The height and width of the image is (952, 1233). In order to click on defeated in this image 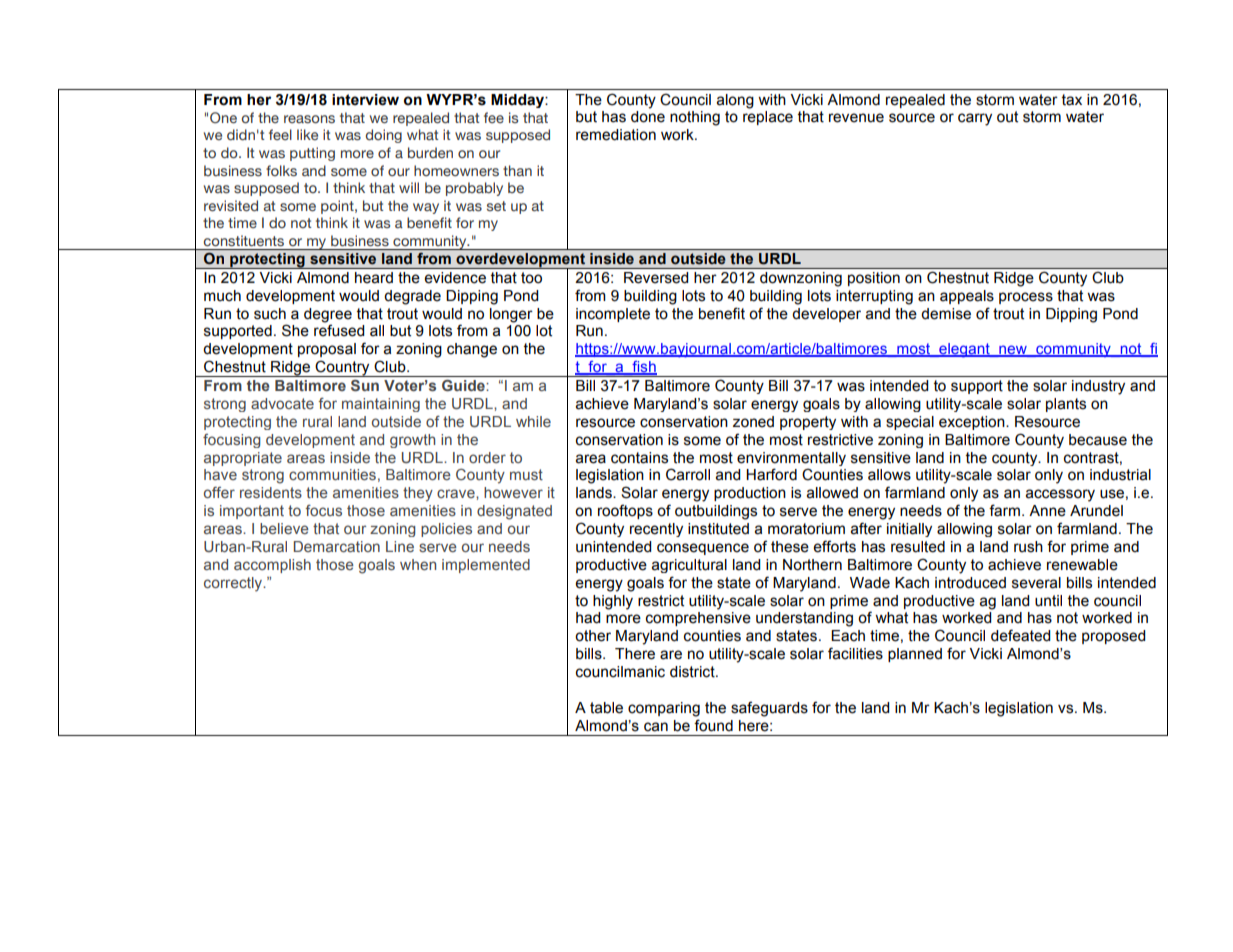, I will do `click(1020, 635)`.
